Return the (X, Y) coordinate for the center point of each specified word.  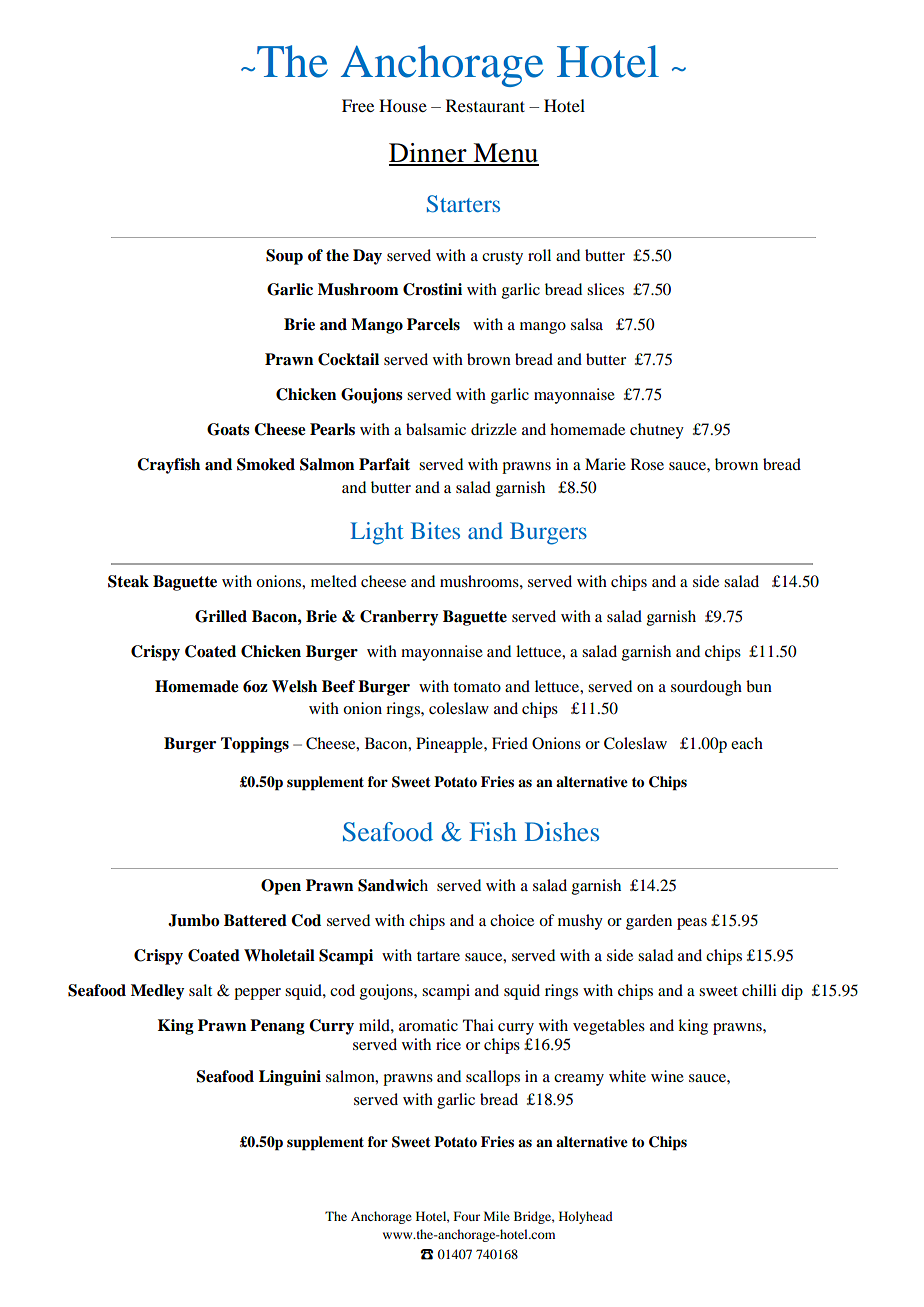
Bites (435, 530)
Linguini (290, 1078)
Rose (647, 464)
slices (605, 289)
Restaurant (485, 105)
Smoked (266, 464)
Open (281, 887)
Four (467, 1216)
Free (358, 105)
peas (692, 924)
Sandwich (393, 885)
